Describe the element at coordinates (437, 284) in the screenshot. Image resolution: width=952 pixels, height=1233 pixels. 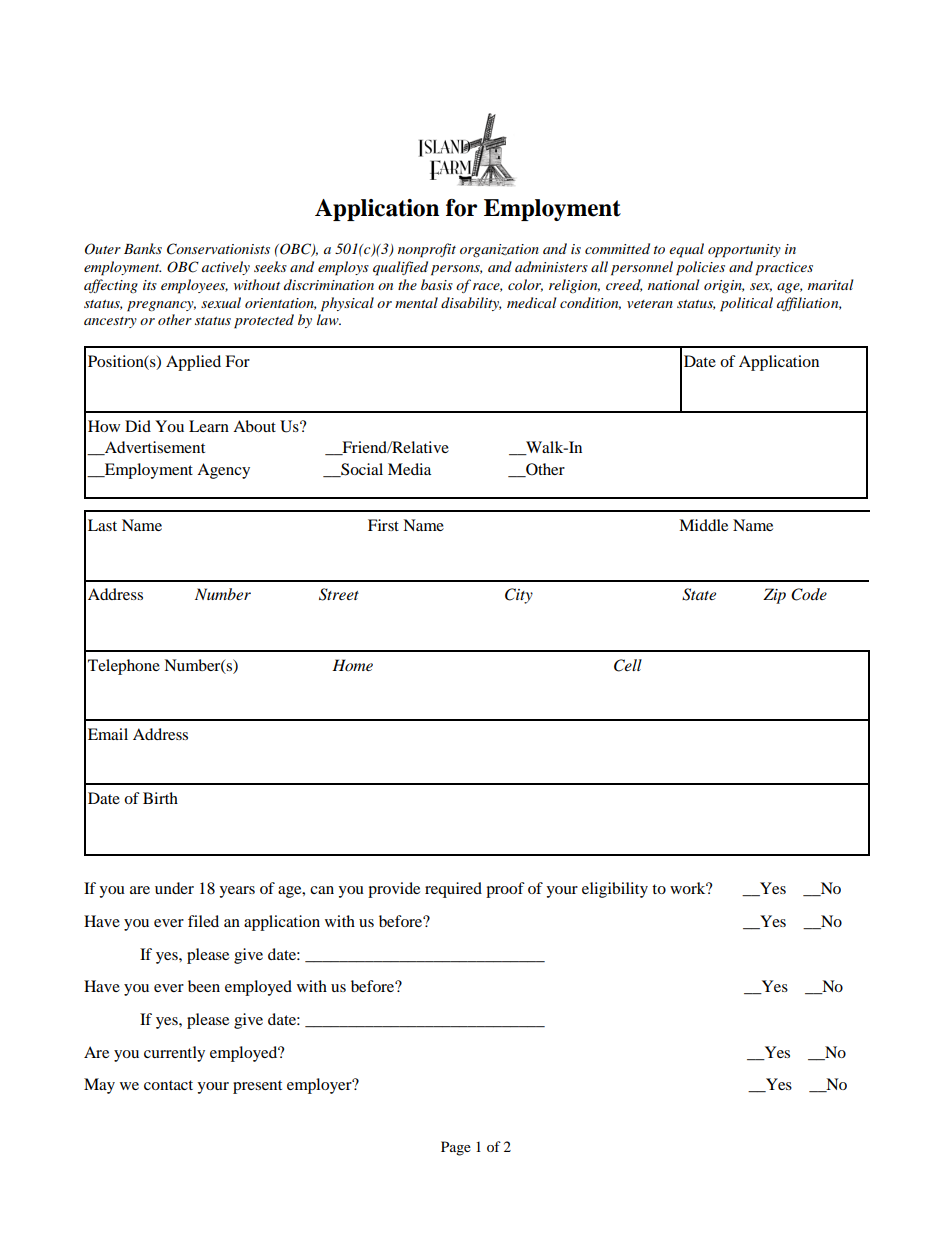
I see `basis` at that location.
